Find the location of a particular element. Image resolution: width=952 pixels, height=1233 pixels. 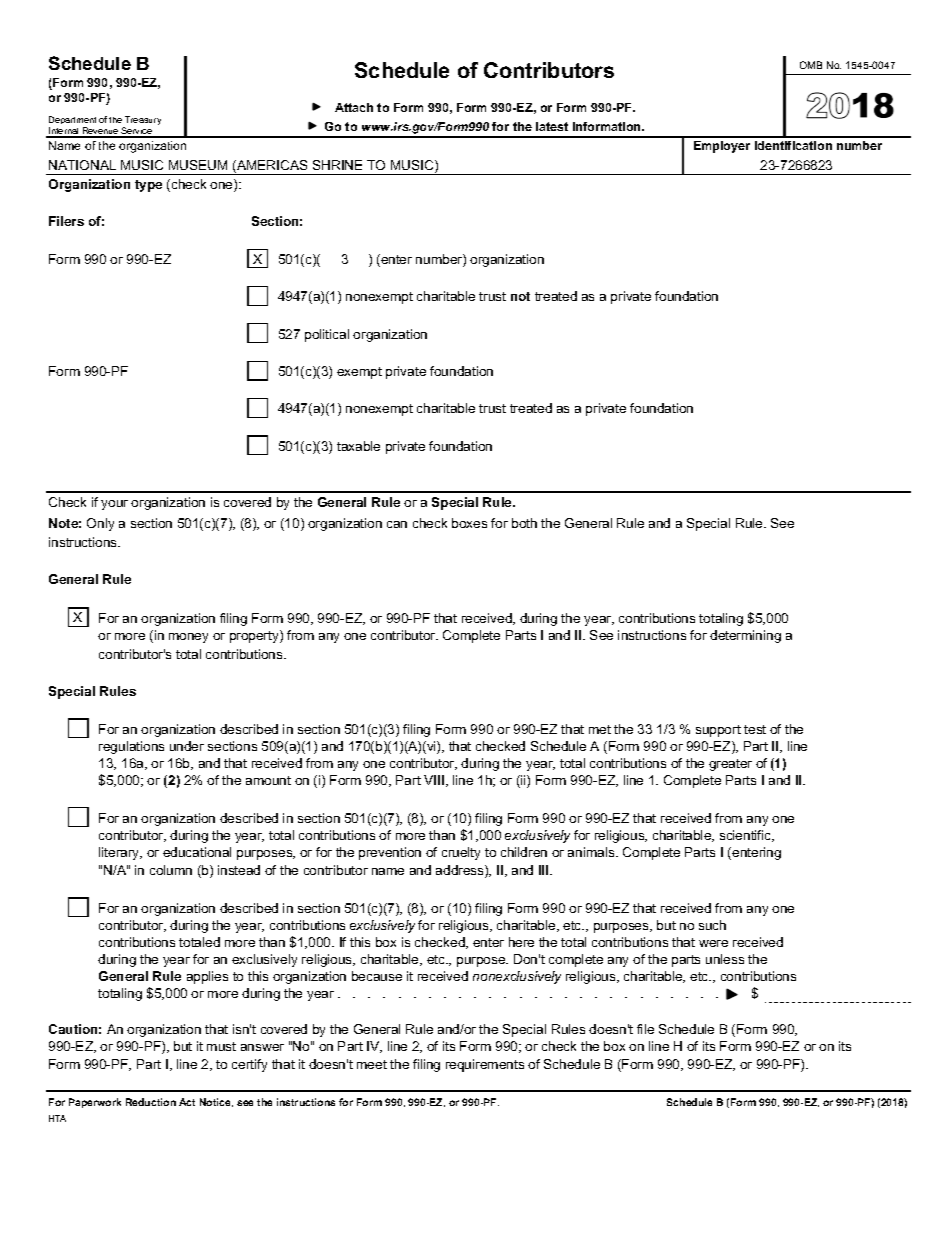

under is located at coordinates (187, 746).
